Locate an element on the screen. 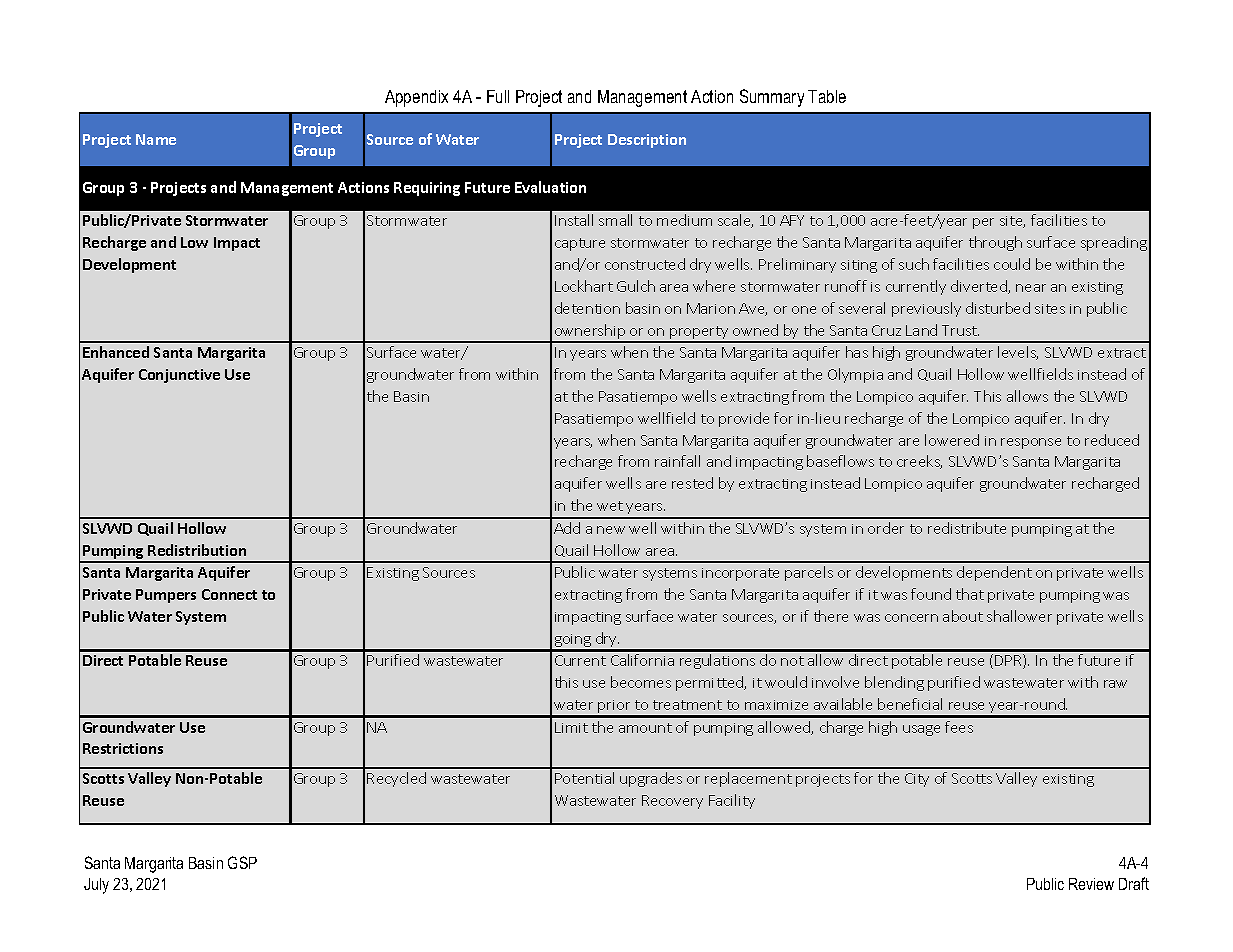 The width and height of the screenshot is (1233, 952). Name is located at coordinates (156, 139).
